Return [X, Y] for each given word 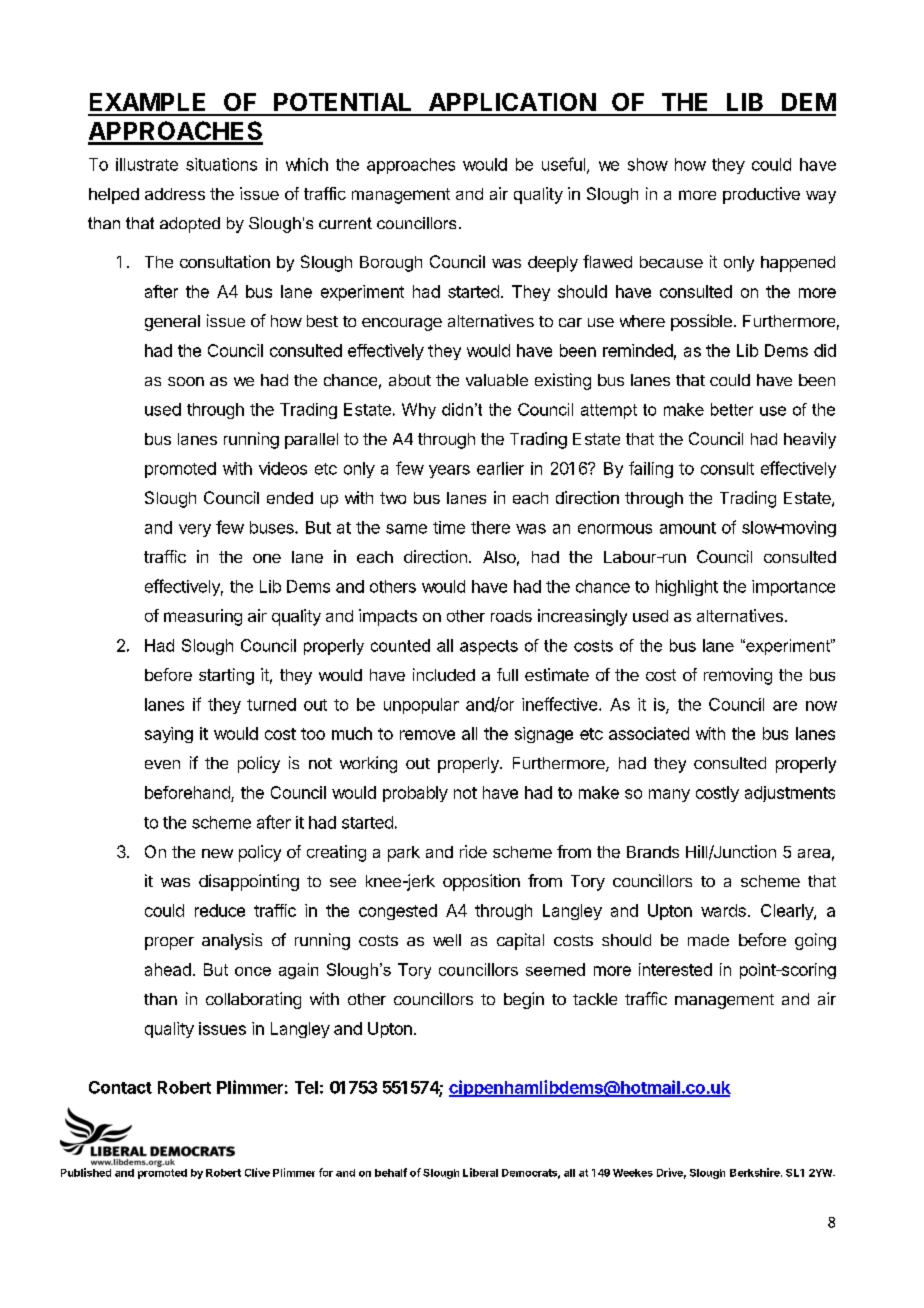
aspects [489, 647]
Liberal [480, 1172]
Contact [120, 1087]
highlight [687, 588]
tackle [595, 999]
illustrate [147, 164]
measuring [203, 617]
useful [563, 164]
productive [761, 195]
